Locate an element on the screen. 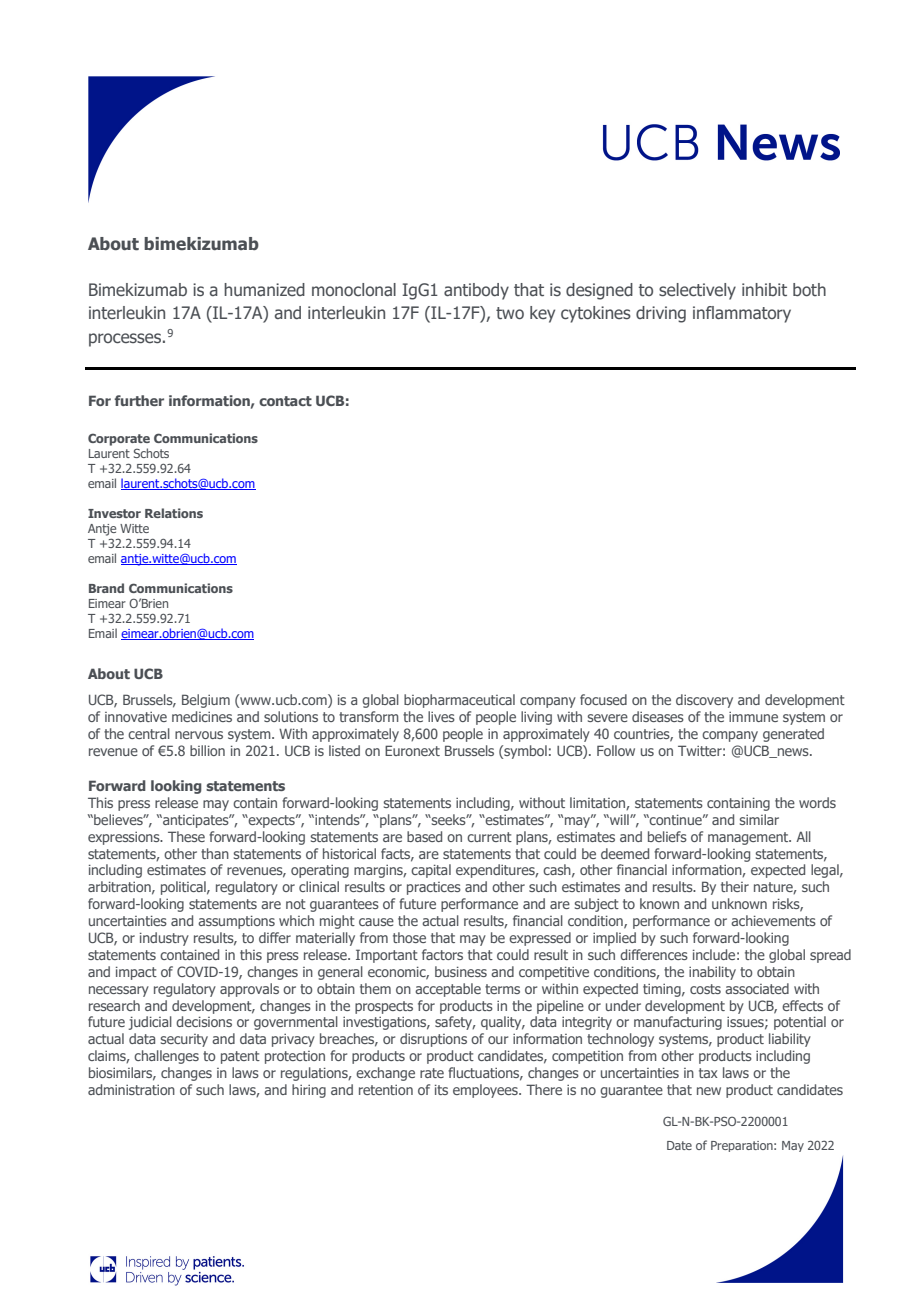 This screenshot has width=924, height=1308. discovery is located at coordinates (704, 701).
